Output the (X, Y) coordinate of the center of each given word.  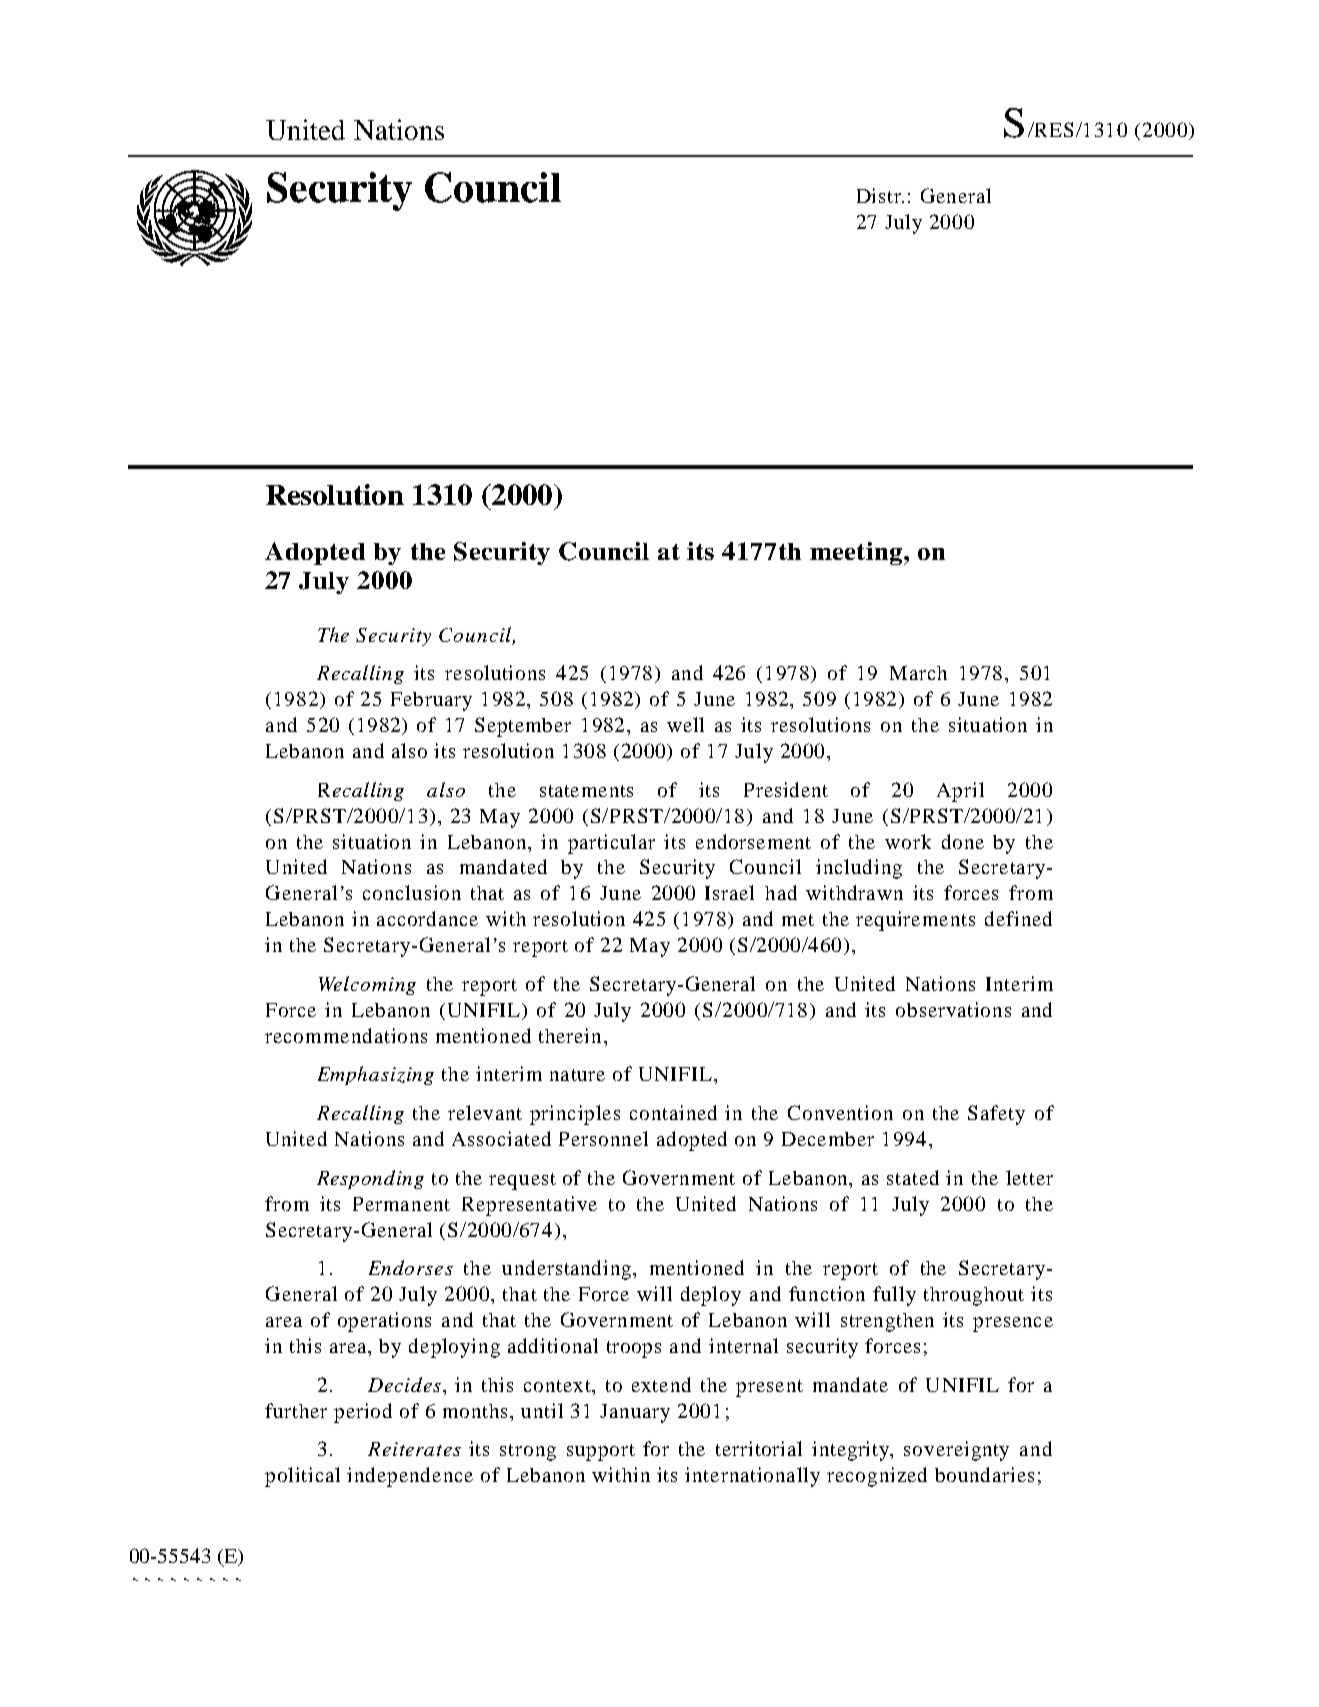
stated (913, 1177)
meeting (857, 553)
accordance (427, 918)
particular (611, 844)
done (963, 841)
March (918, 673)
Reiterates (414, 1449)
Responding (370, 1179)
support (601, 1452)
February (431, 701)
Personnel (603, 1138)
